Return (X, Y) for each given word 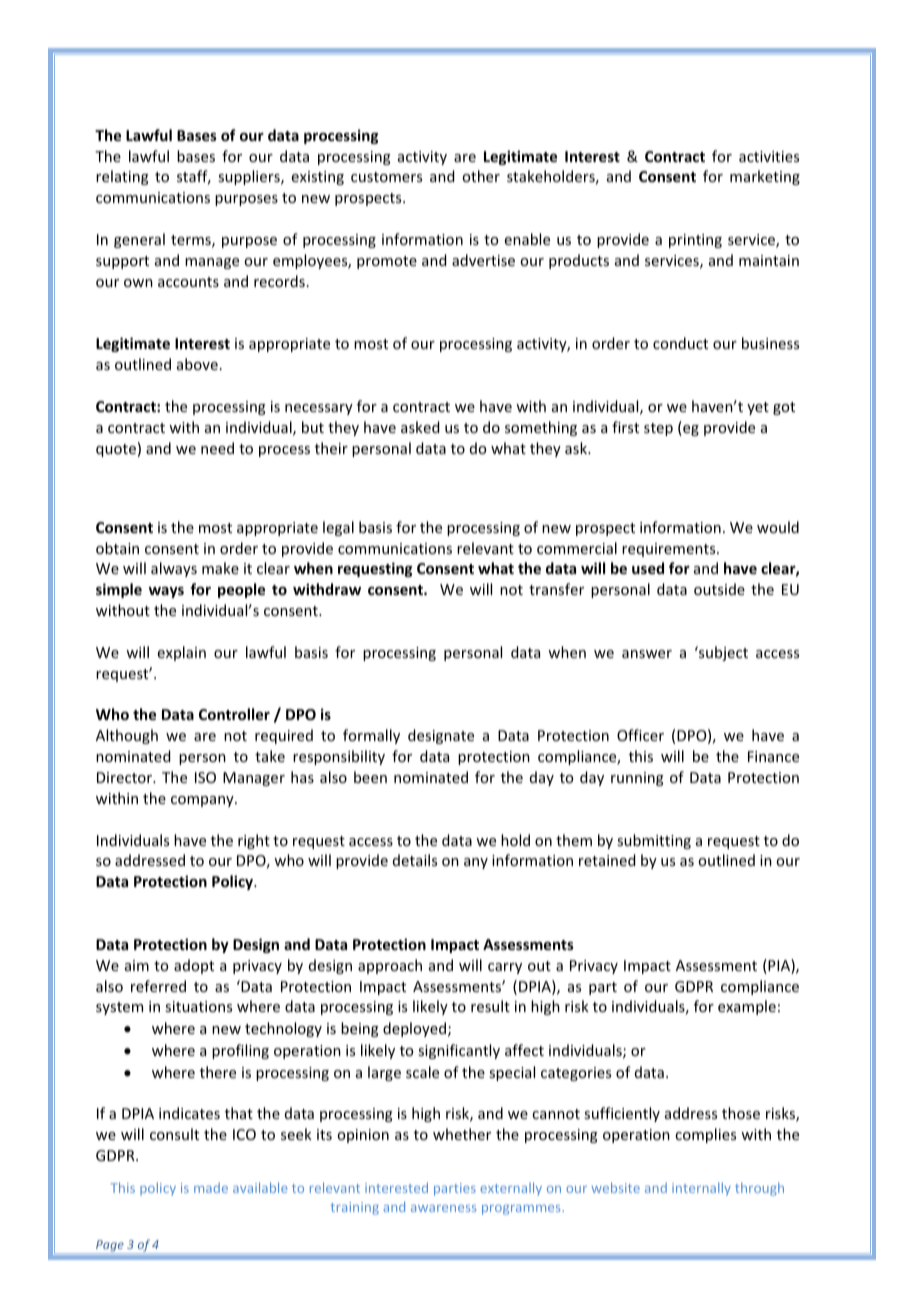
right (254, 841)
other (481, 176)
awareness (443, 1208)
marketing (765, 177)
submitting (654, 841)
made (211, 1188)
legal (338, 528)
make (220, 568)
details (415, 860)
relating (122, 177)
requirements (670, 550)
